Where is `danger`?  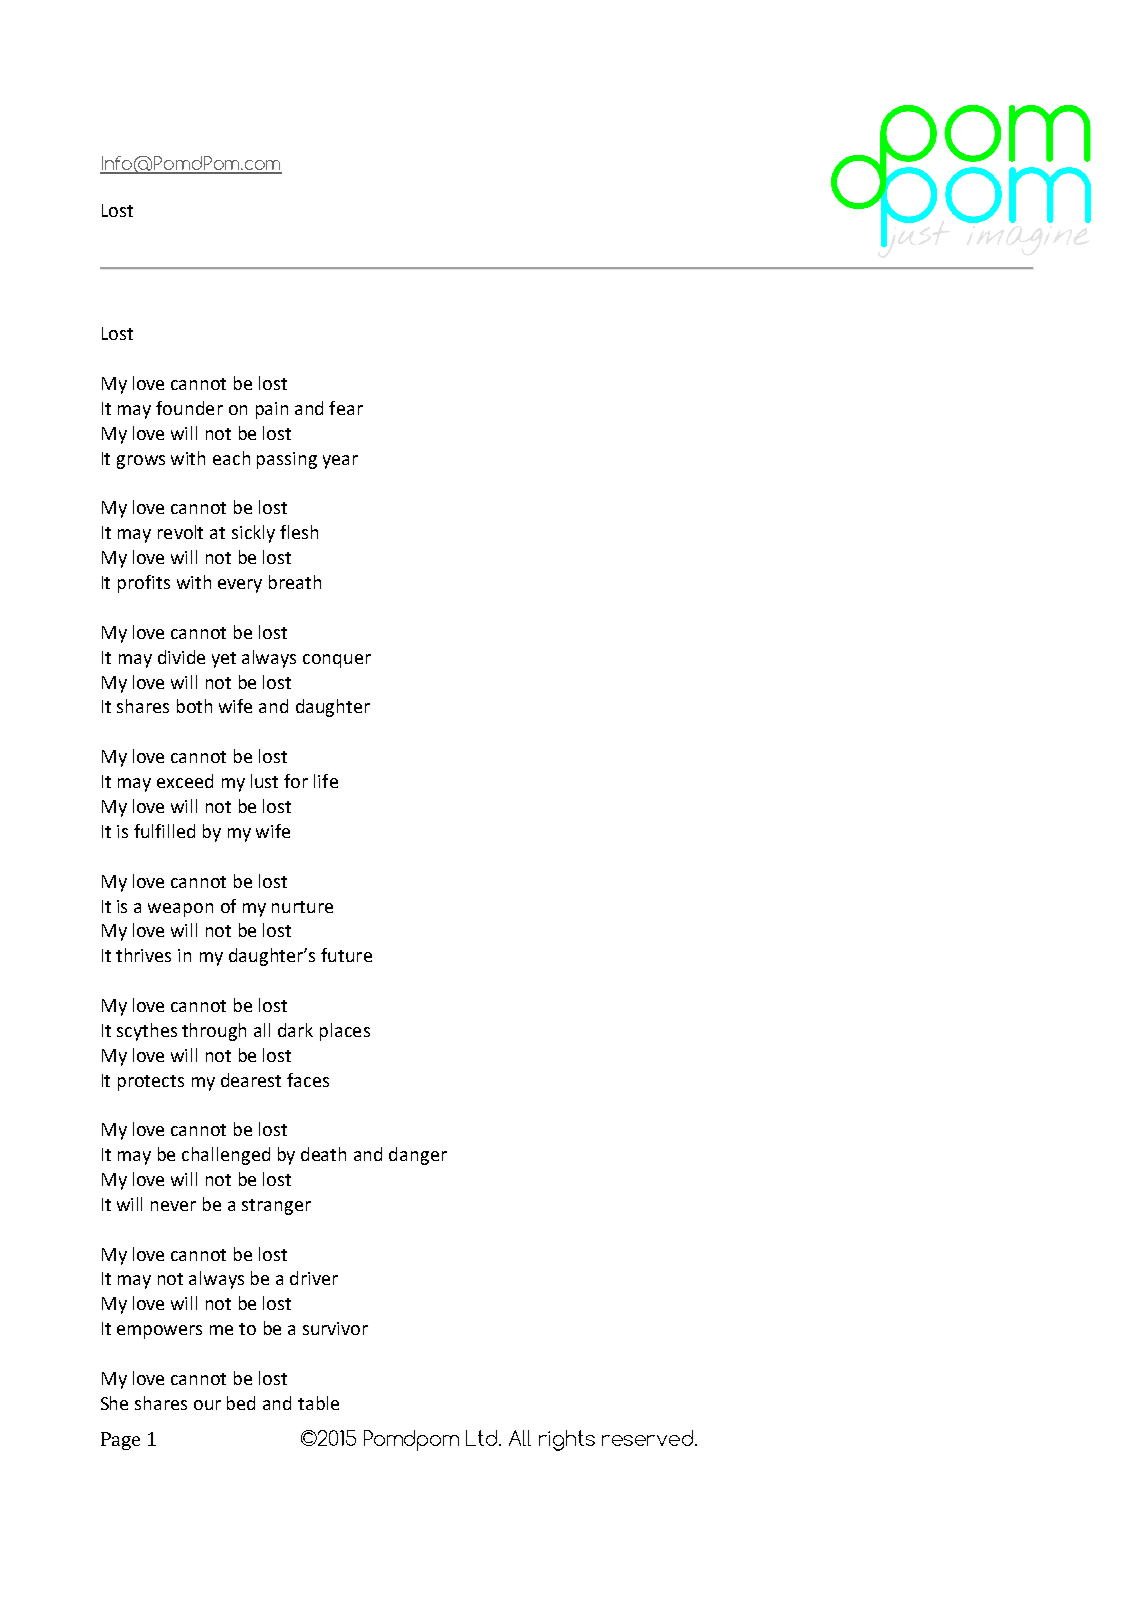
danger is located at coordinates (418, 1156).
